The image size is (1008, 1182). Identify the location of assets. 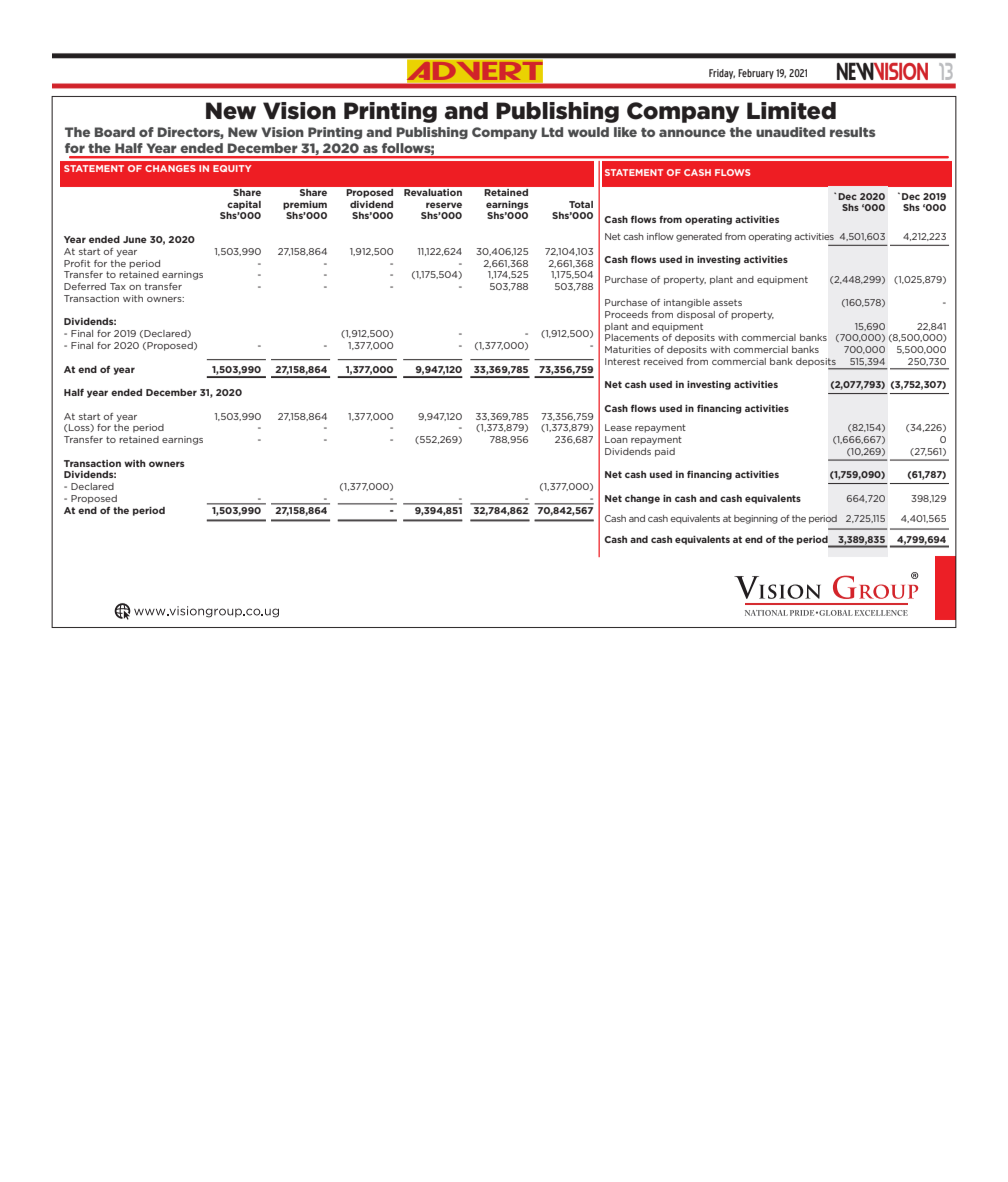
(727, 302).
